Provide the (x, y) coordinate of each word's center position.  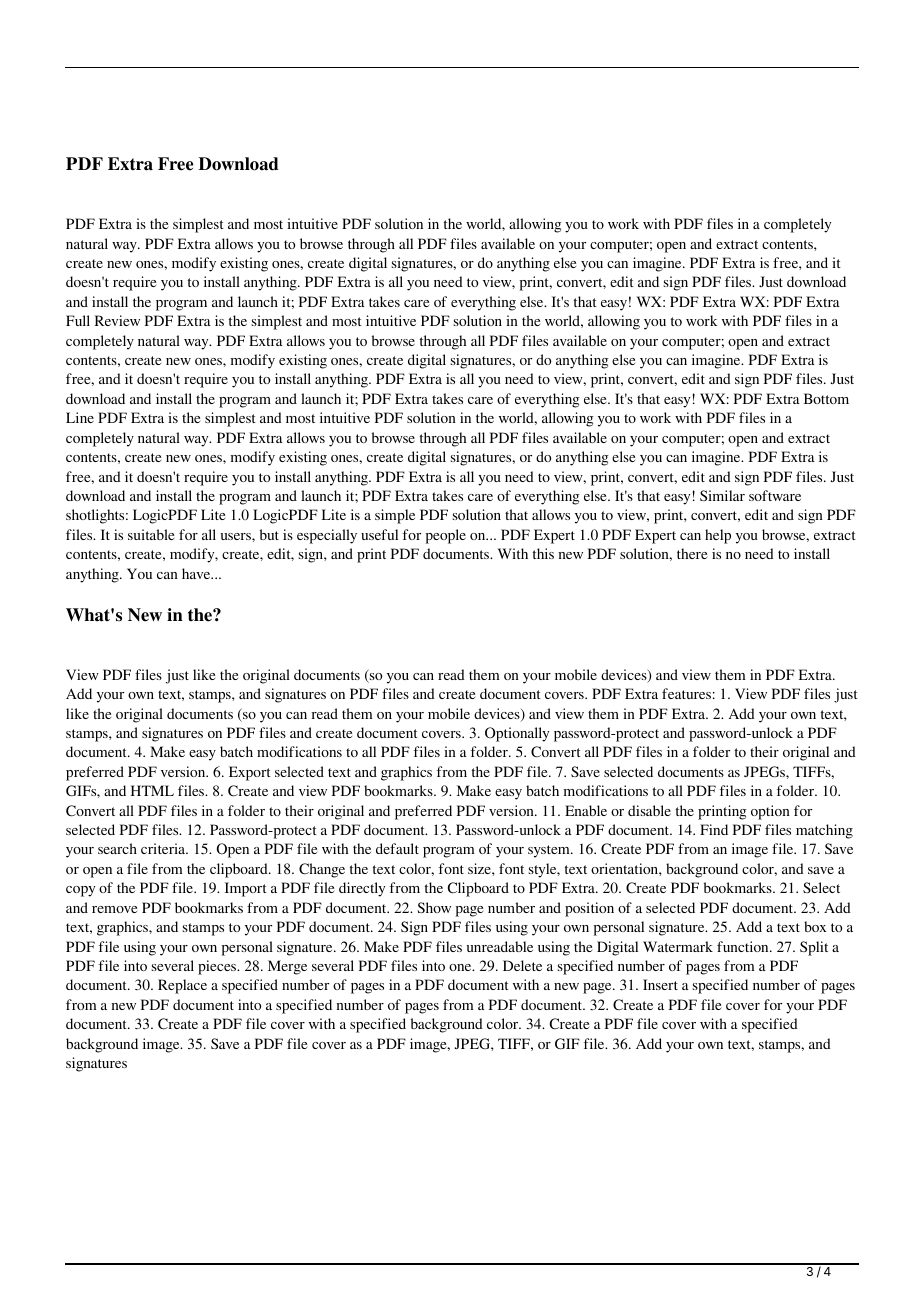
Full (78, 320)
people (446, 536)
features (686, 693)
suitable (151, 534)
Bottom (826, 398)
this (543, 553)
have (197, 573)
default (397, 848)
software (775, 495)
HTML (152, 790)
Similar (722, 495)
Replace (182, 986)
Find (714, 829)
